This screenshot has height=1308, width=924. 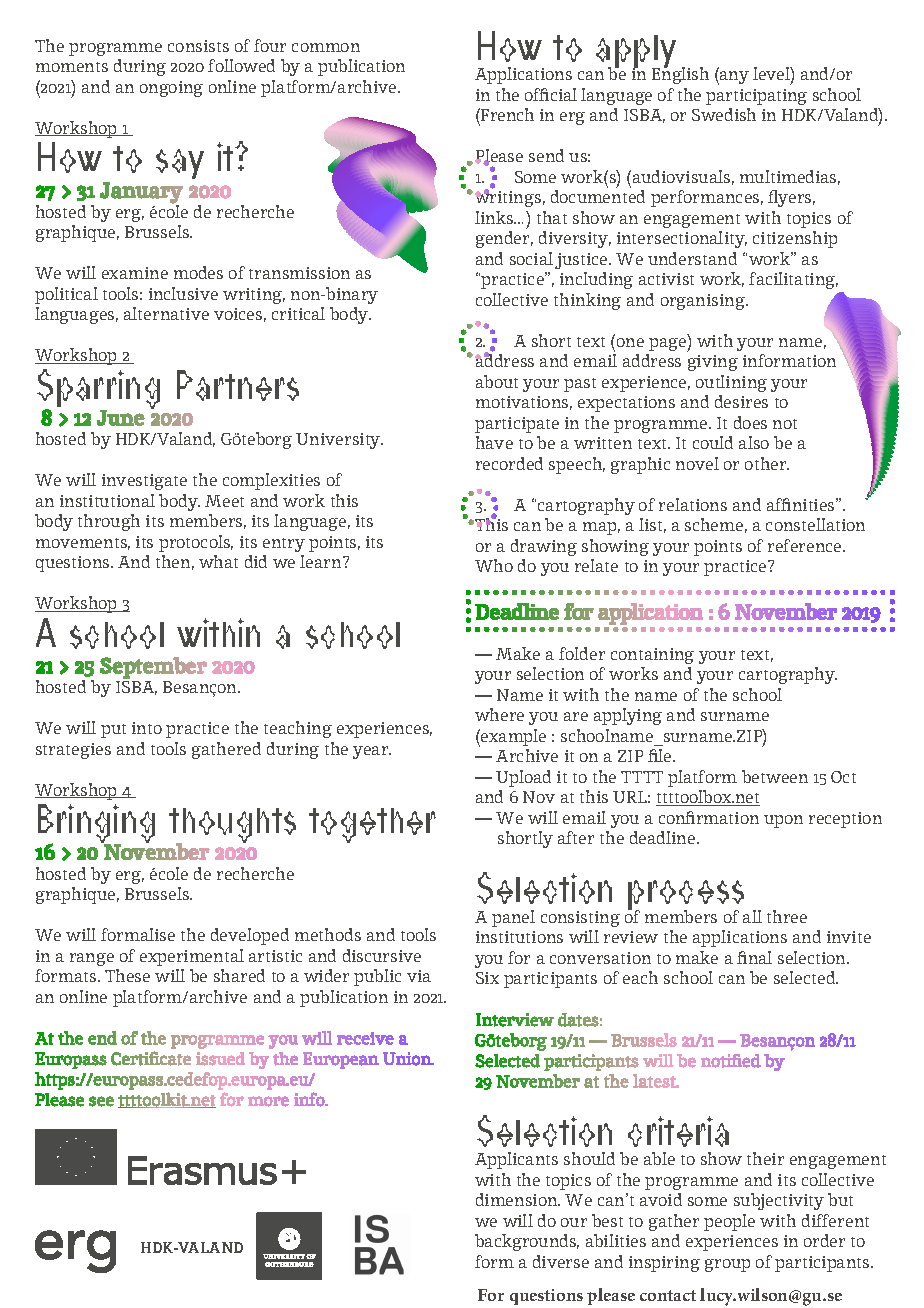 What do you see at coordinates (101, 1101) in the screenshot?
I see `see` at bounding box center [101, 1101].
